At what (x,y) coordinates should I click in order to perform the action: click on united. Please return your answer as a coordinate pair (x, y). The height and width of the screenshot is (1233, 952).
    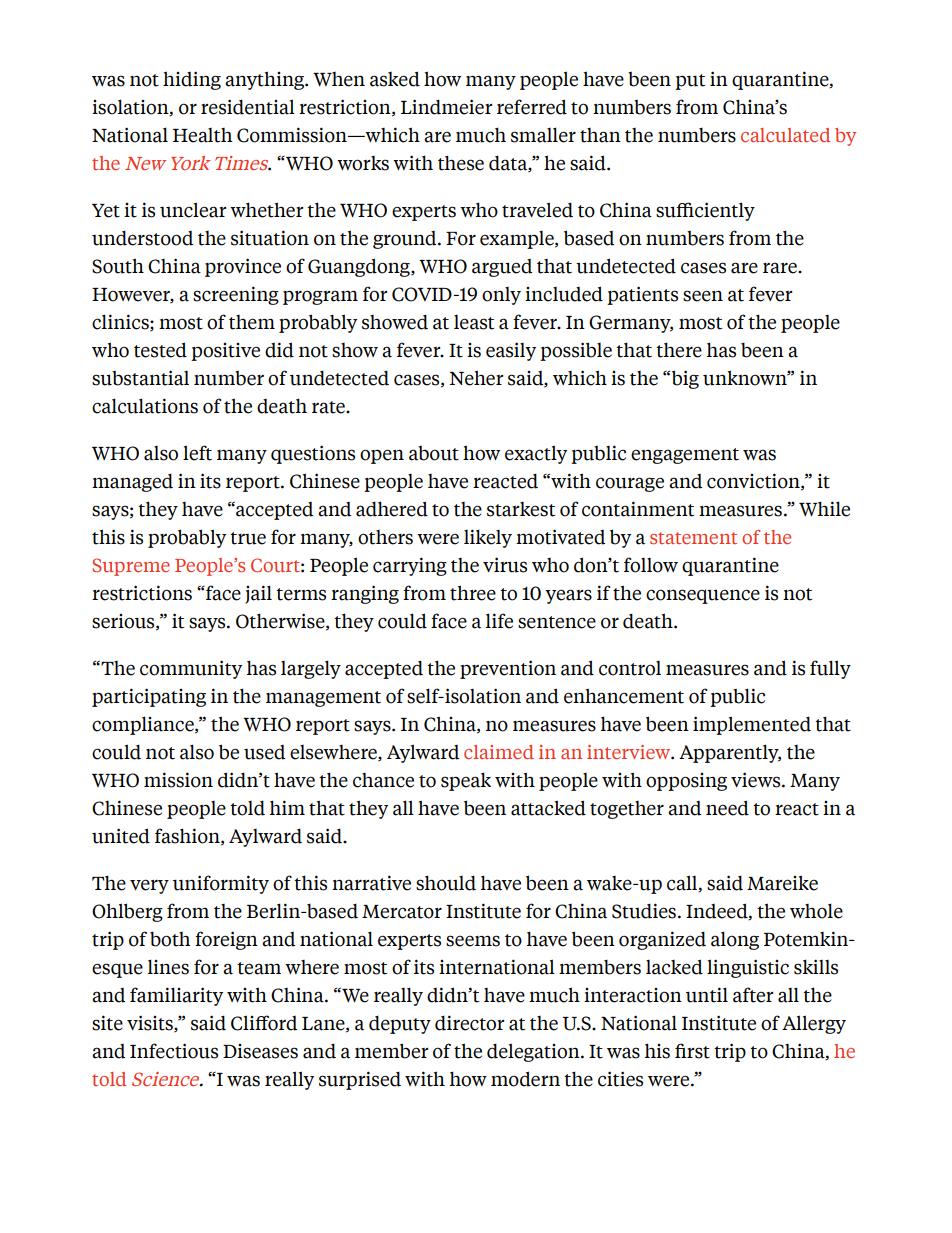
    Looking at the image, I should click on (121, 836).
